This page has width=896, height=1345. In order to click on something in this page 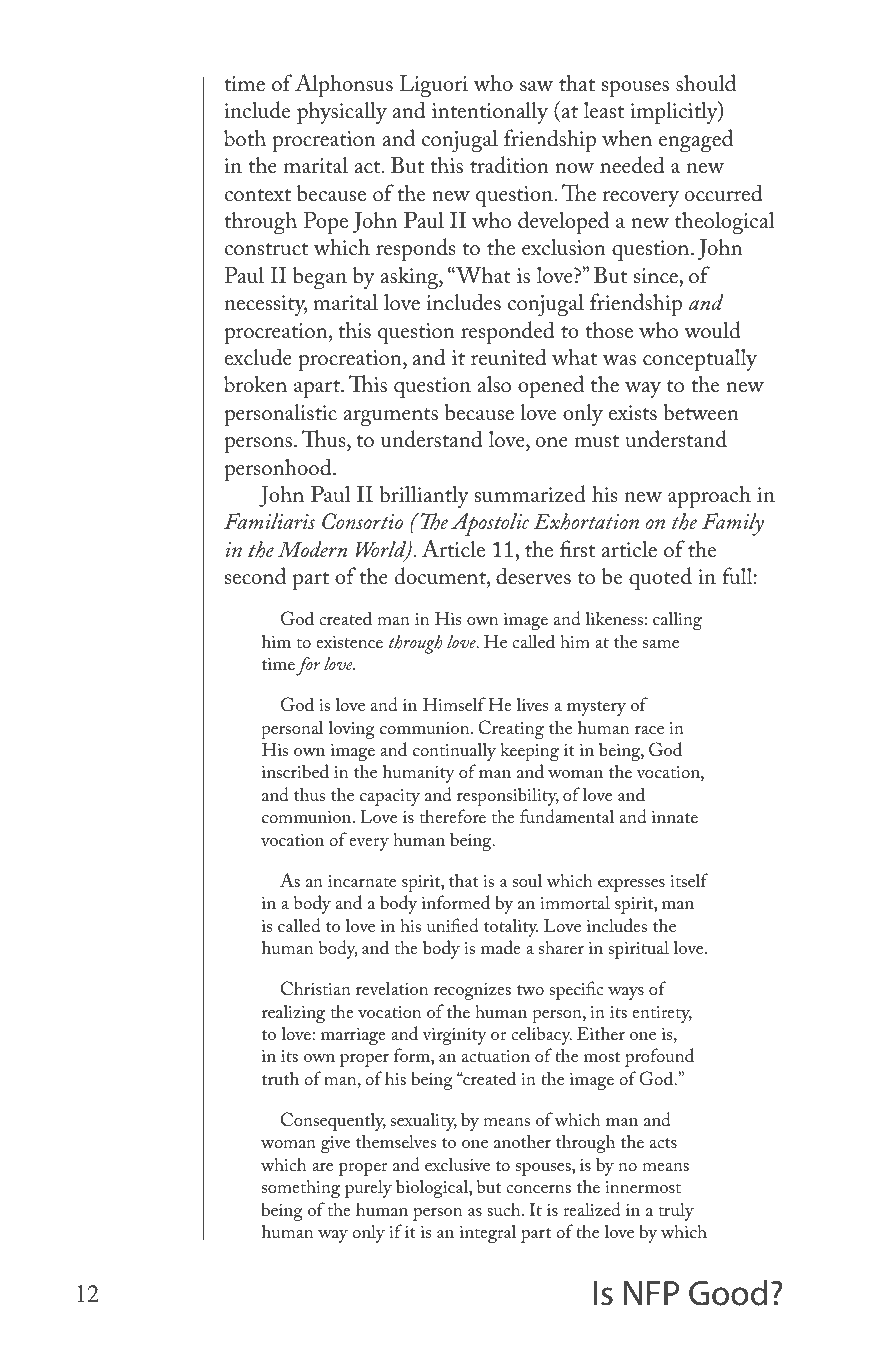, I will do `click(301, 1188)`.
